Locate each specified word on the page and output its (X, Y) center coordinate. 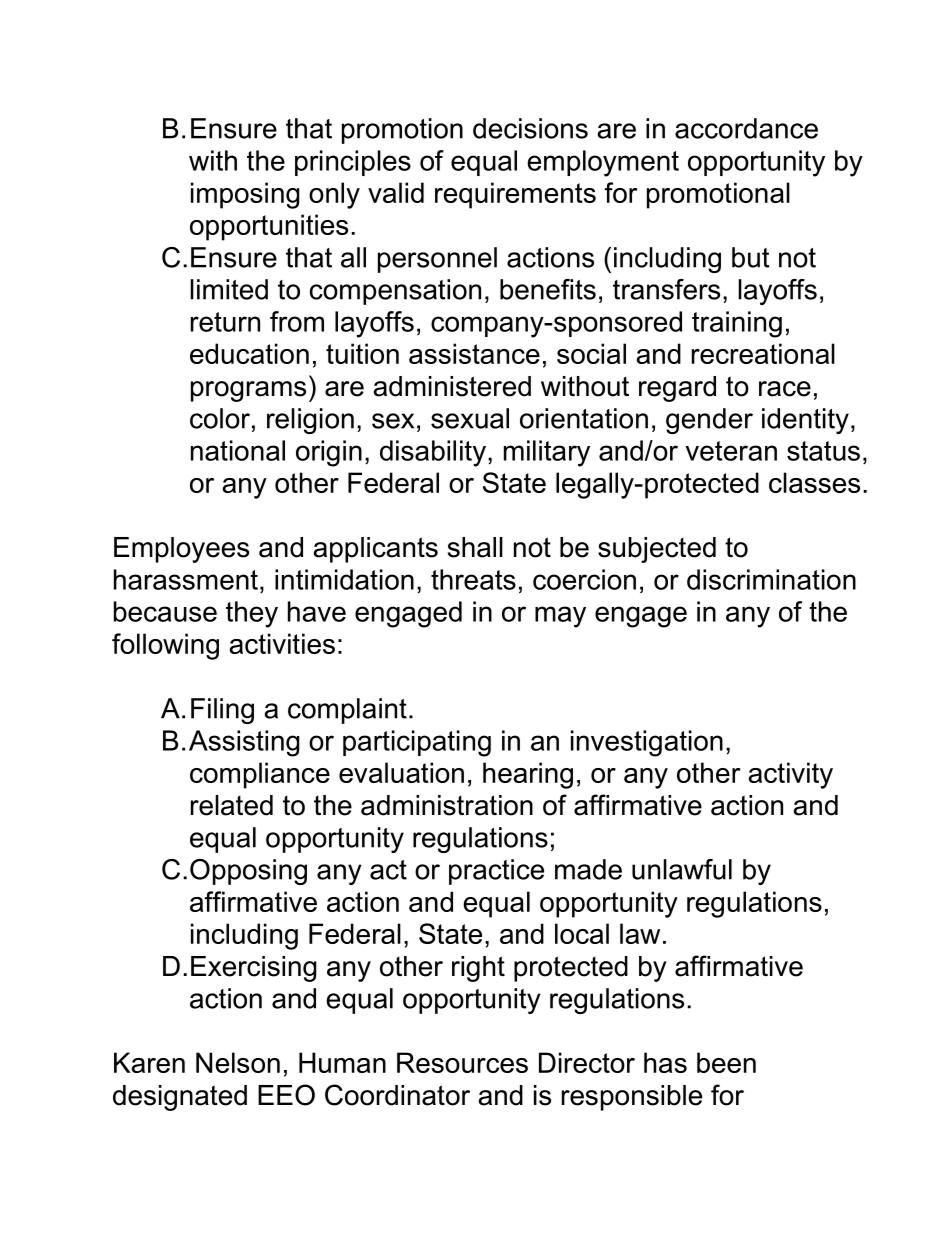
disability (433, 453)
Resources (462, 1062)
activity (791, 775)
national (238, 450)
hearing (528, 775)
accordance (746, 128)
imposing (245, 195)
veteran (731, 451)
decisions (530, 128)
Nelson (238, 1062)
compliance (260, 775)
